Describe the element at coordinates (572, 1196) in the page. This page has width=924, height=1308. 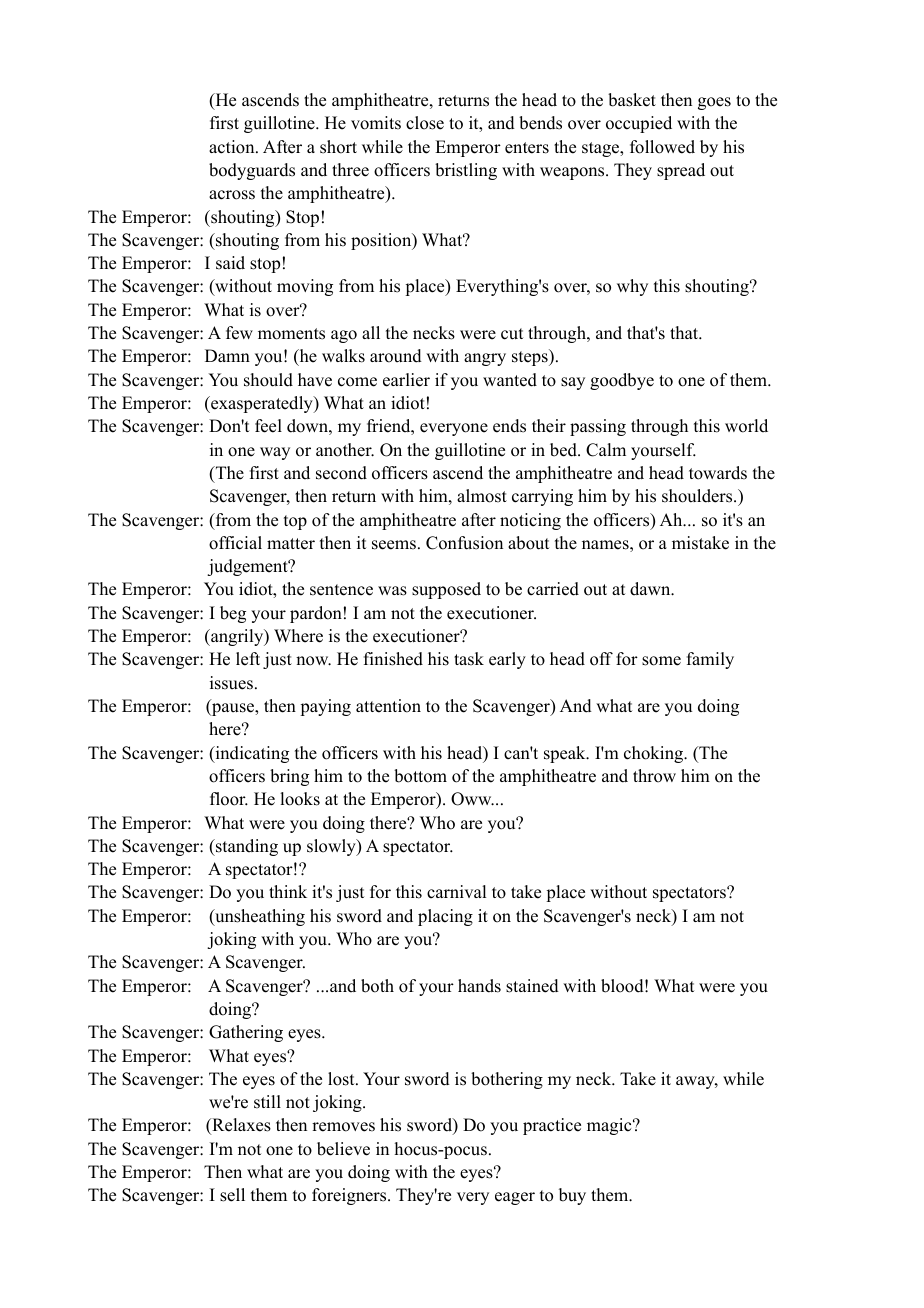
I see `buy` at that location.
